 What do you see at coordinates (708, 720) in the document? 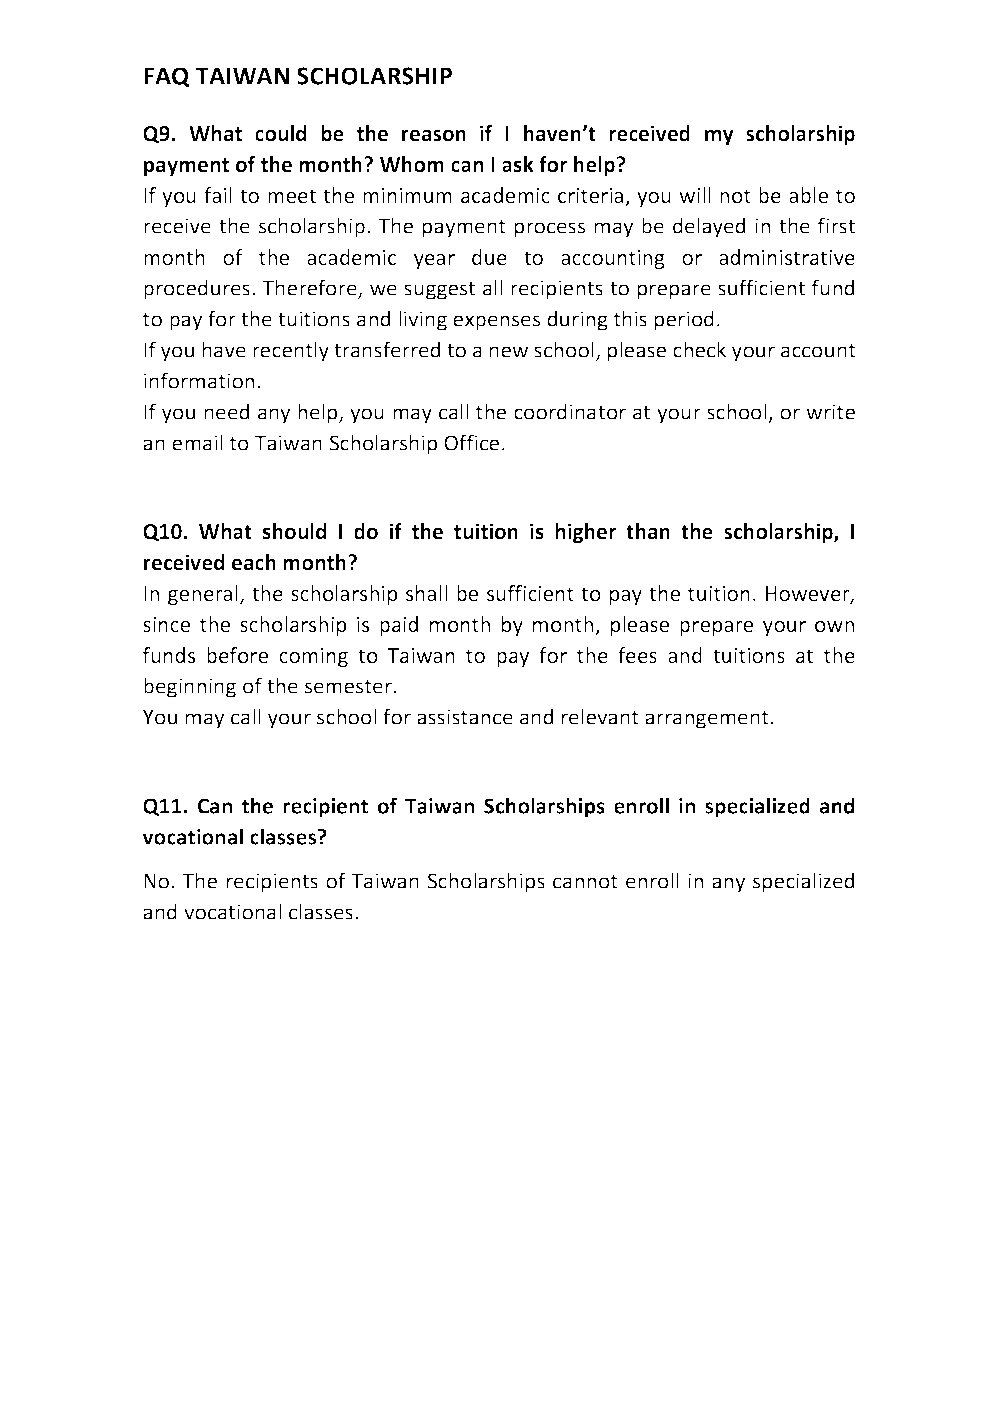
I see `arrangement` at bounding box center [708, 720].
